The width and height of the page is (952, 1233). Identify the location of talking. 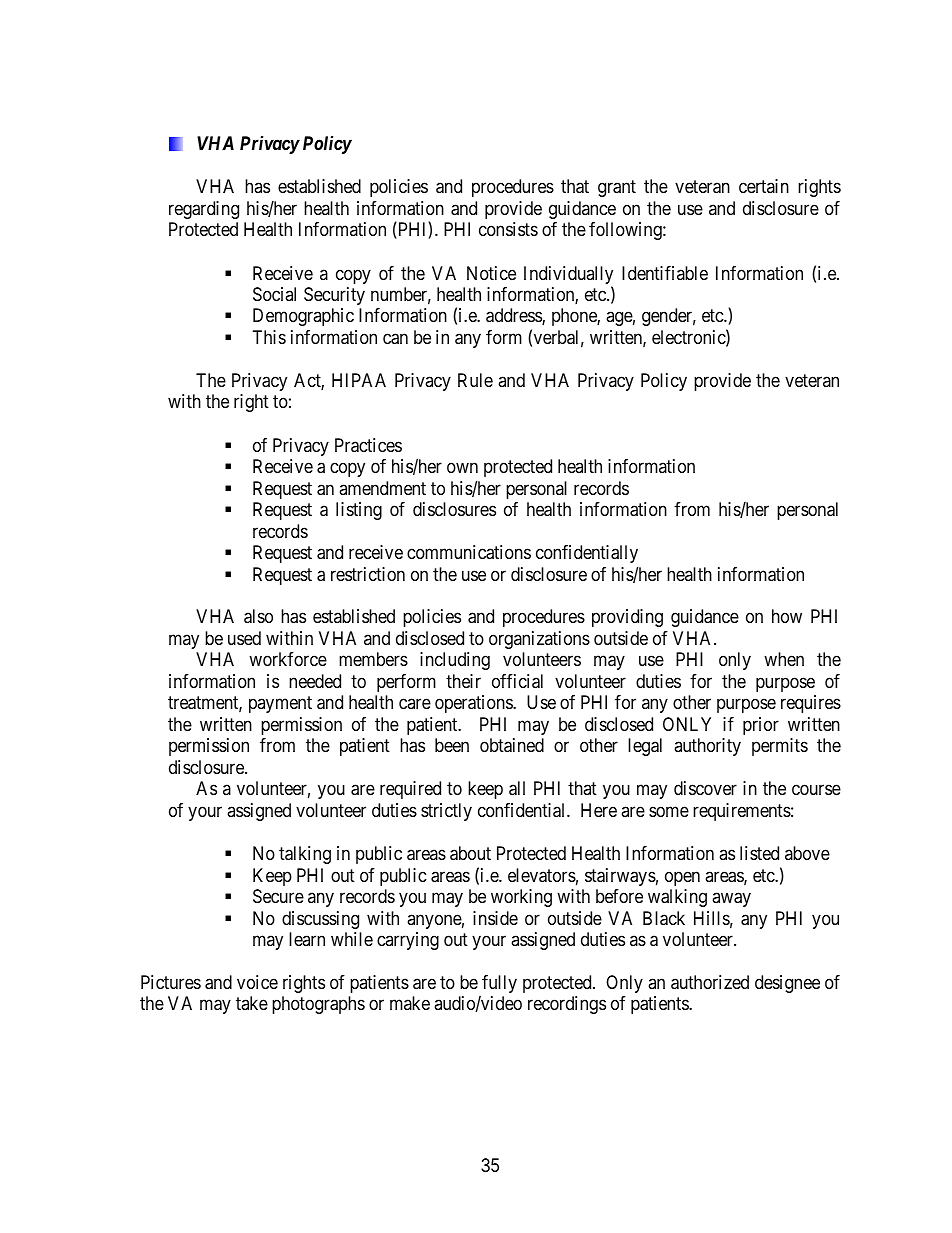
(305, 855).
